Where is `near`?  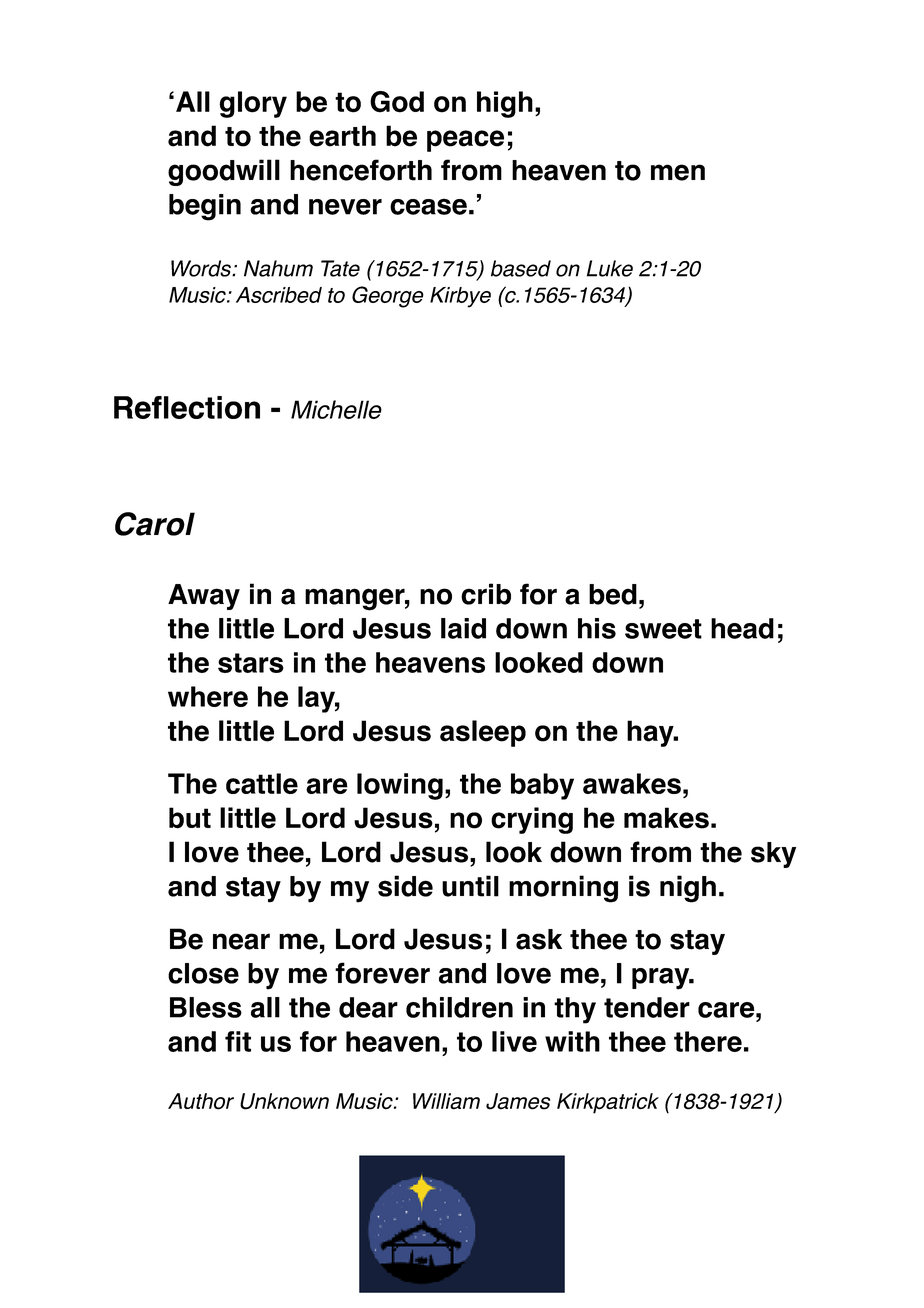
near is located at coordinates (241, 941).
